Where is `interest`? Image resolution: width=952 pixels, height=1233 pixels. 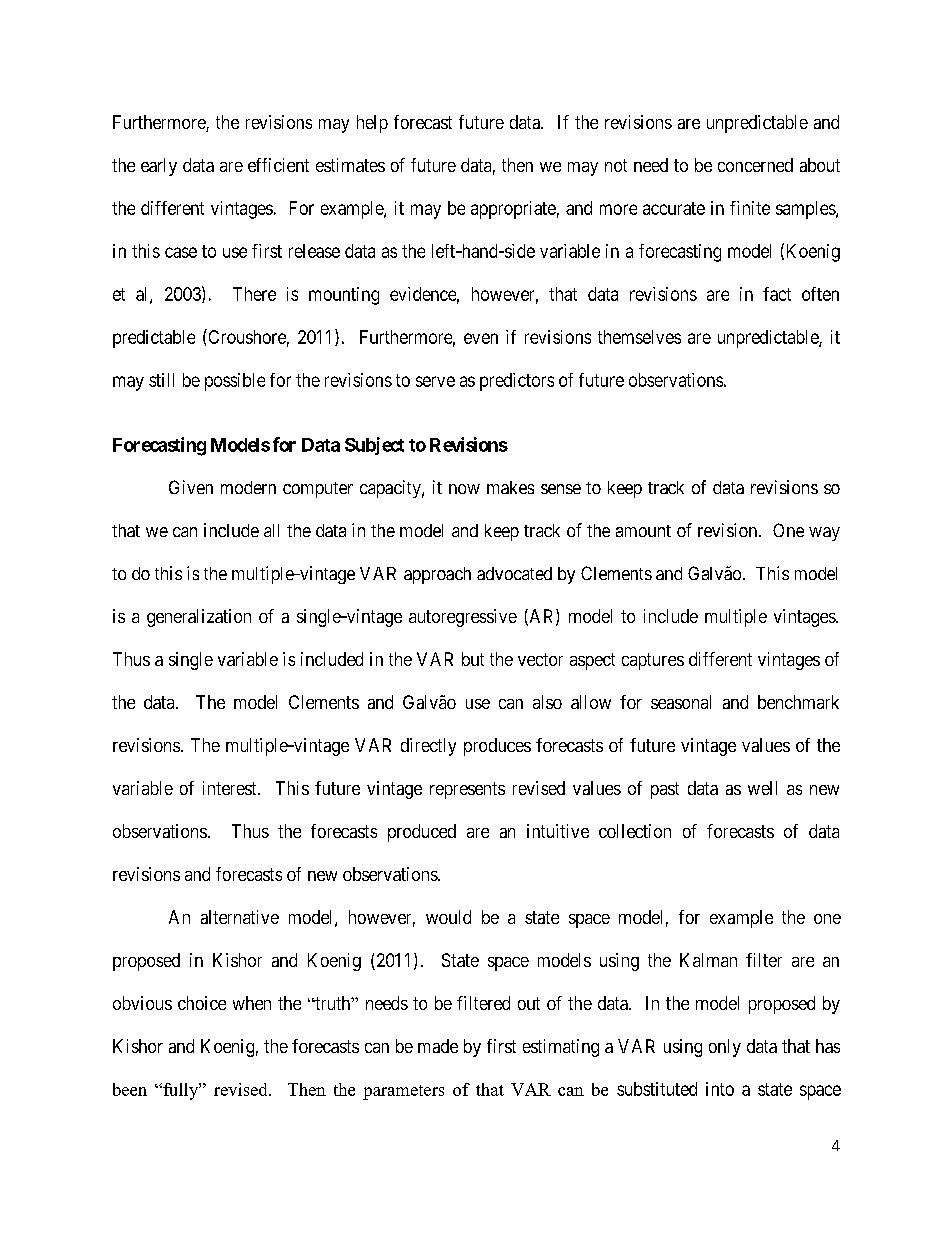
interest is located at coordinates (231, 788).
